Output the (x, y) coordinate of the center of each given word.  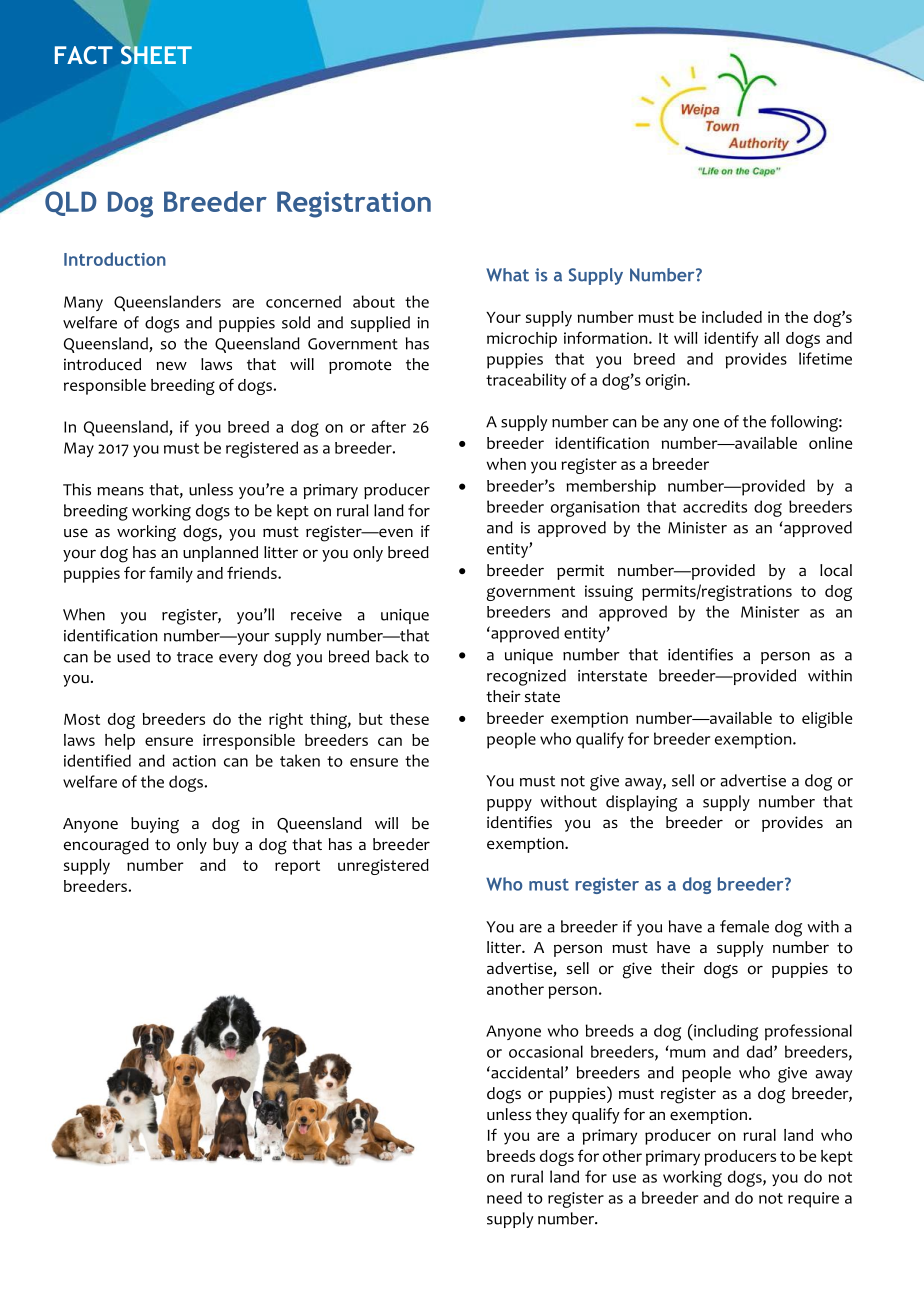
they (552, 1116)
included (732, 317)
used (133, 656)
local (836, 570)
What (507, 275)
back (392, 656)
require (813, 1200)
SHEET (156, 55)
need (504, 1197)
